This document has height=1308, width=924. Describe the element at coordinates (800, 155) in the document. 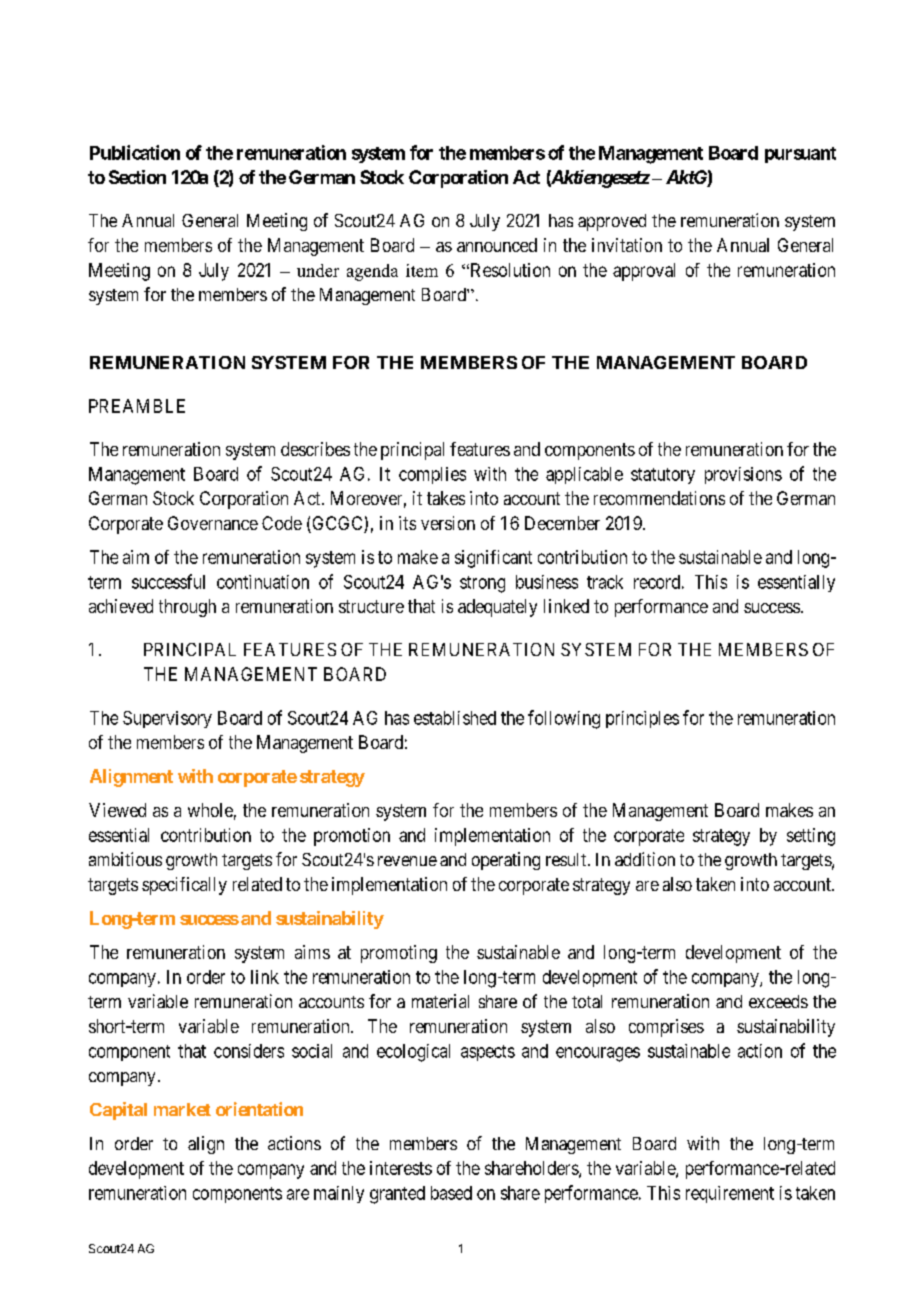

I see `pursuant` at that location.
